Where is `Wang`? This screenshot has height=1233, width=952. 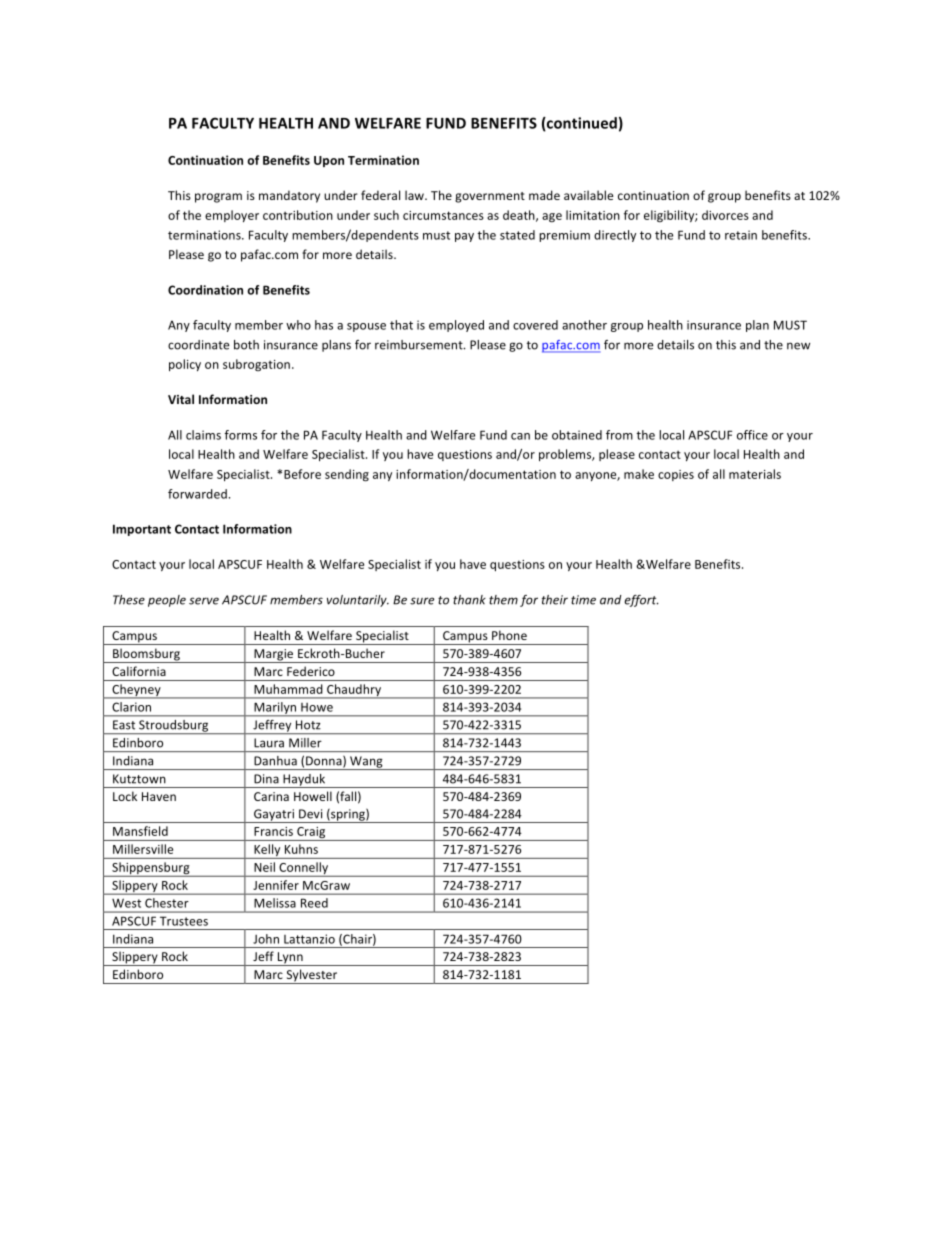 Wang is located at coordinates (366, 763).
